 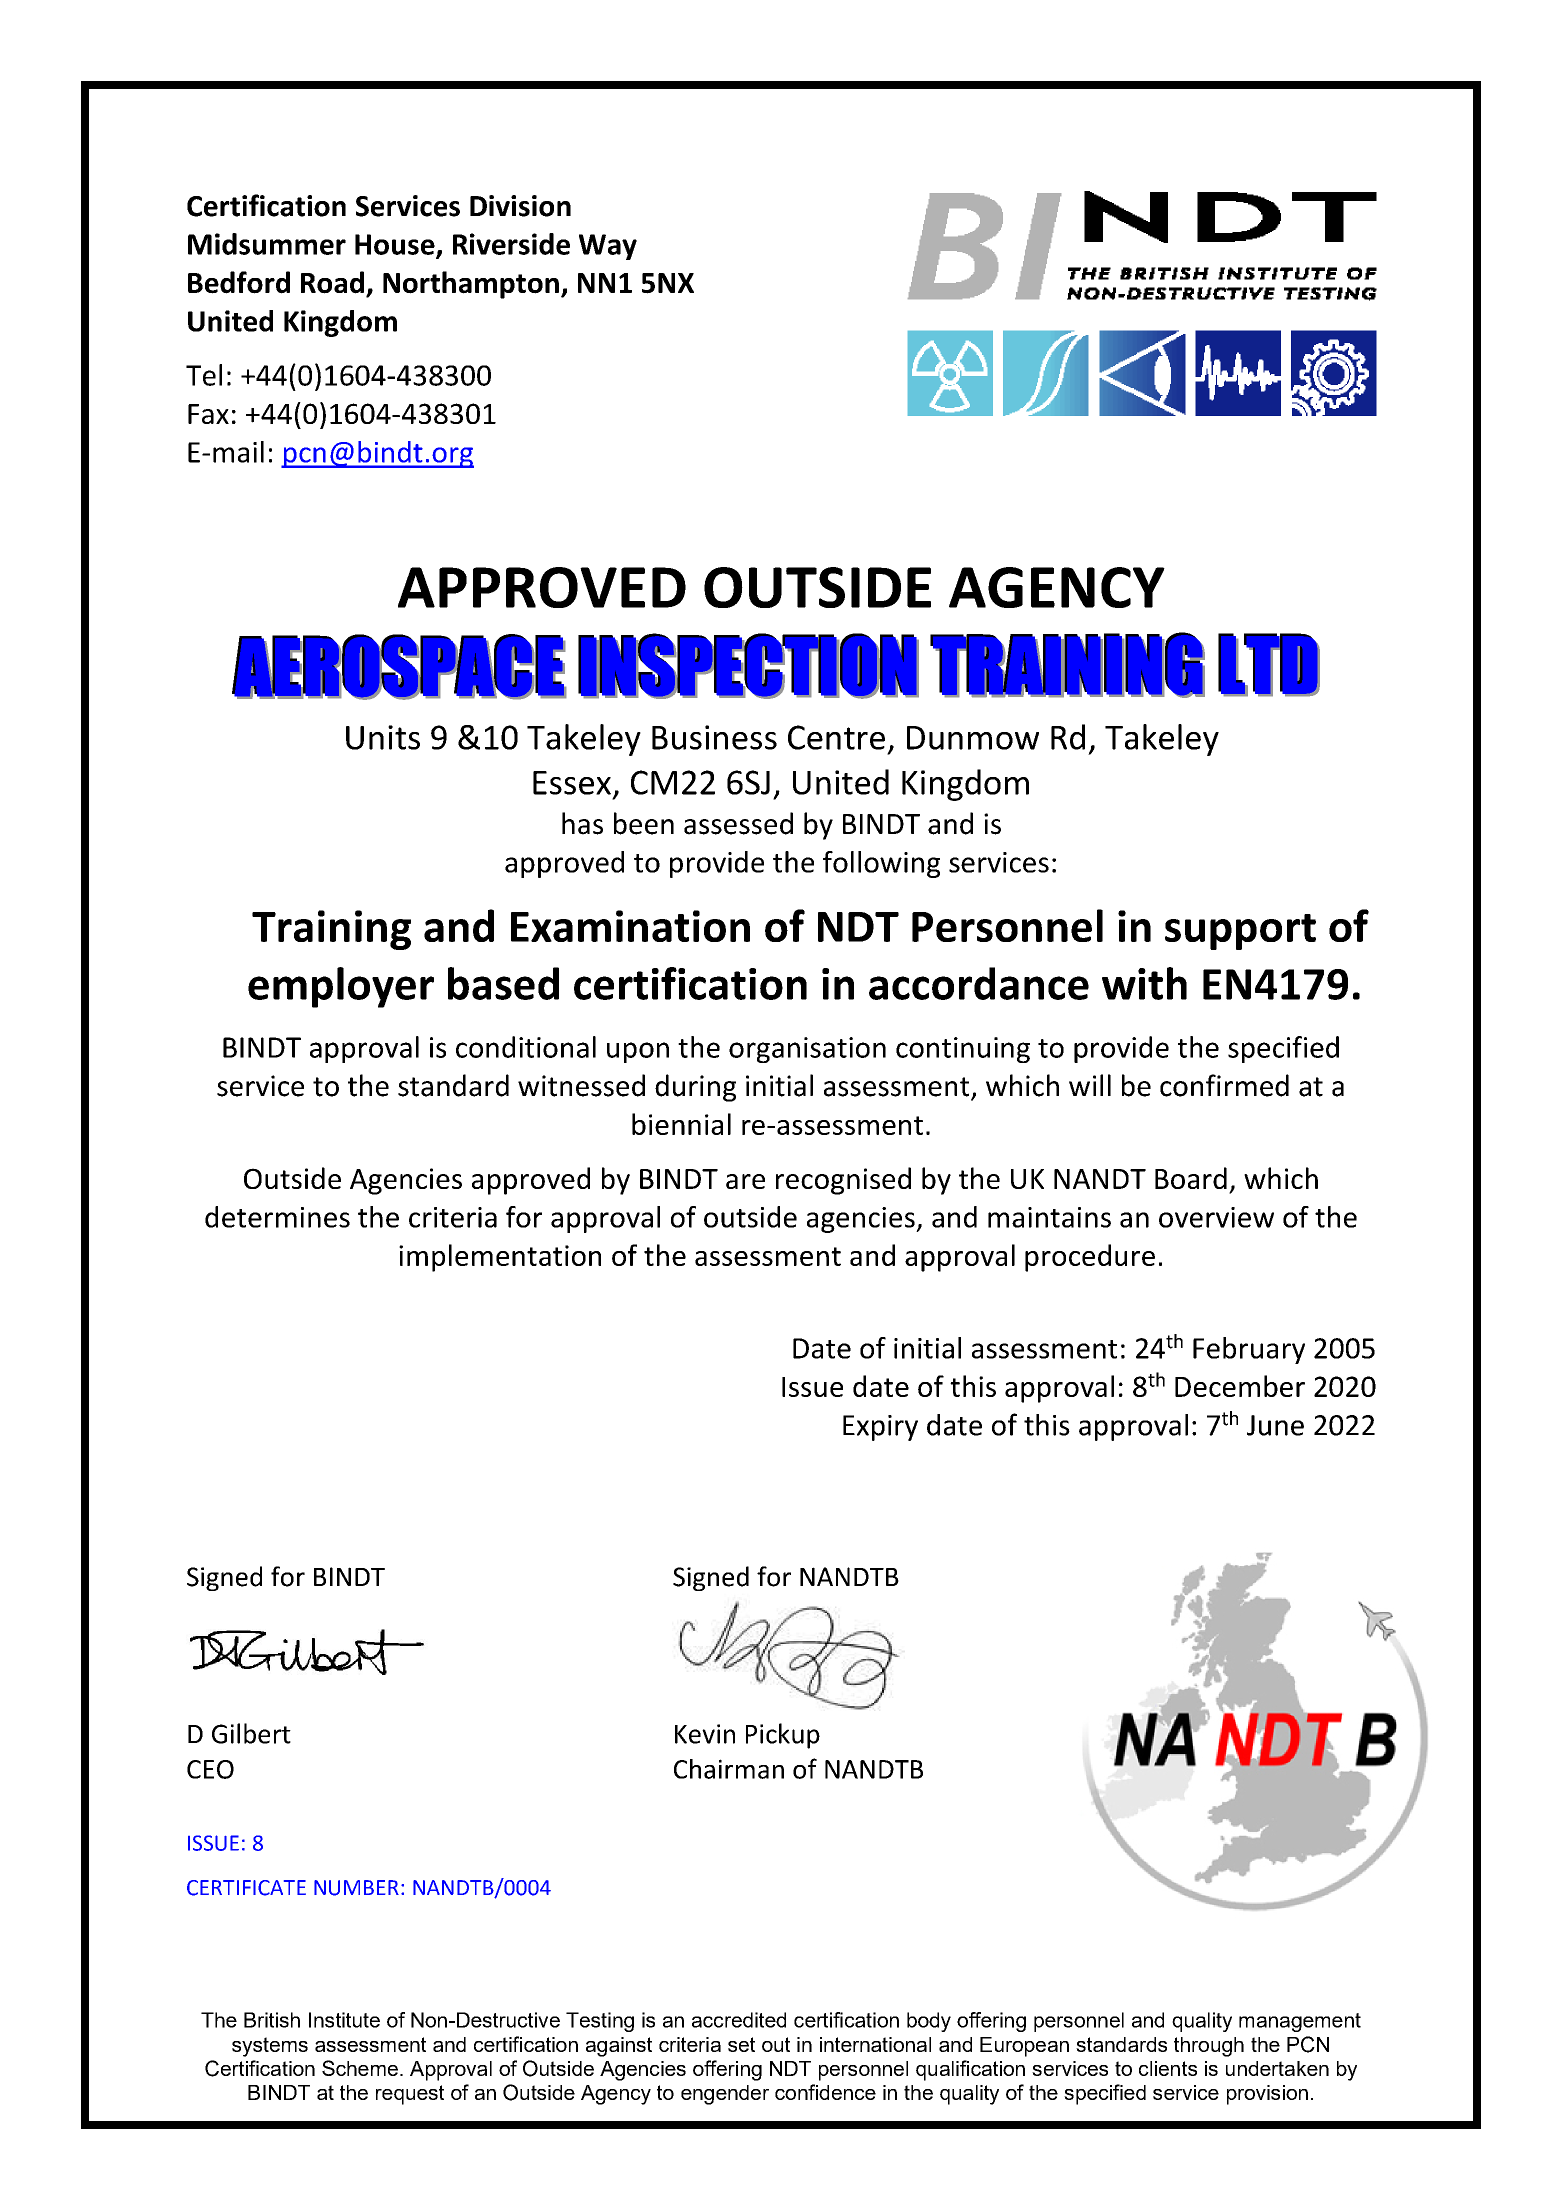 I want to click on June, so click(x=1275, y=1425).
